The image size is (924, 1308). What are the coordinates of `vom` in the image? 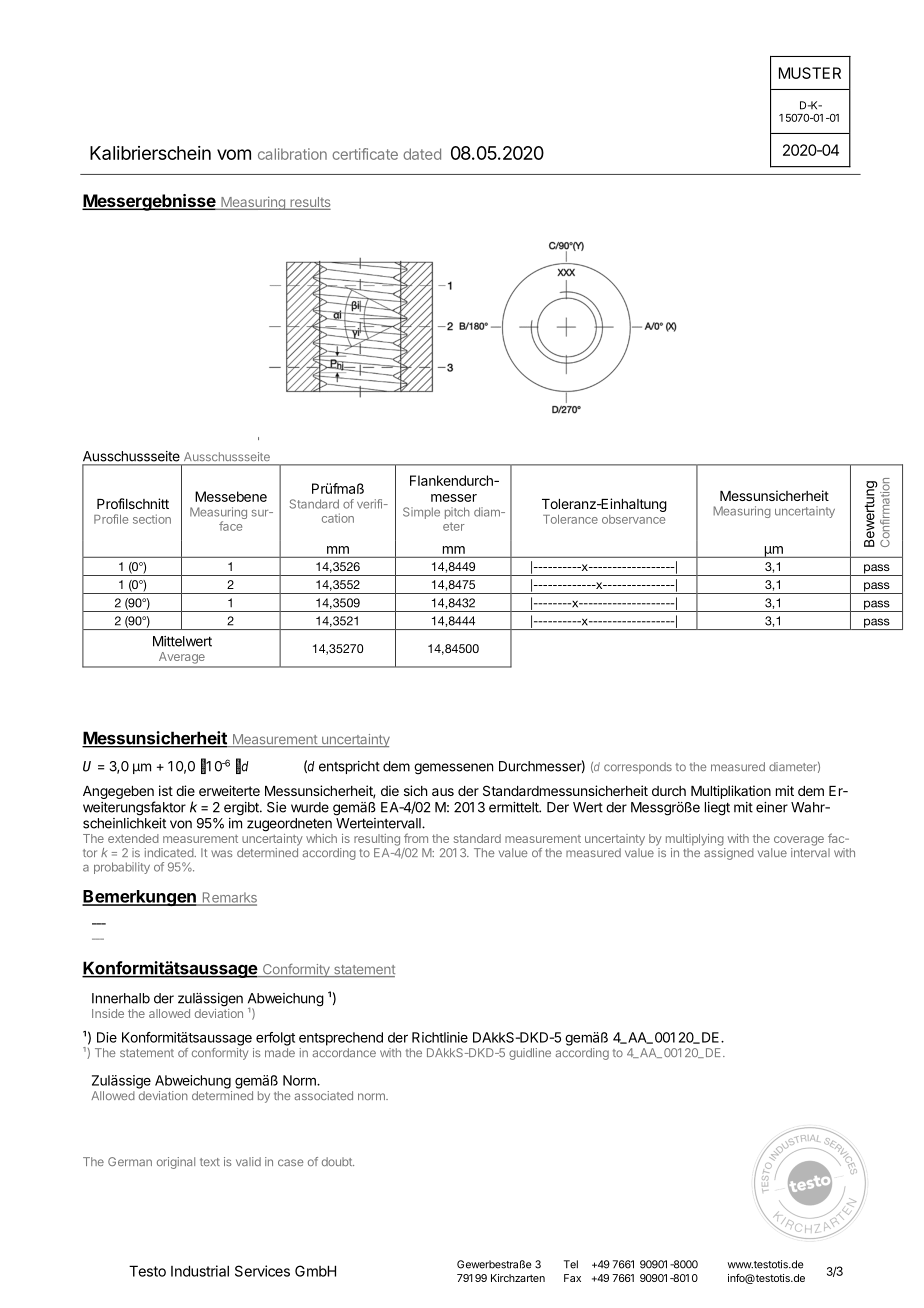 It's located at (234, 154).
